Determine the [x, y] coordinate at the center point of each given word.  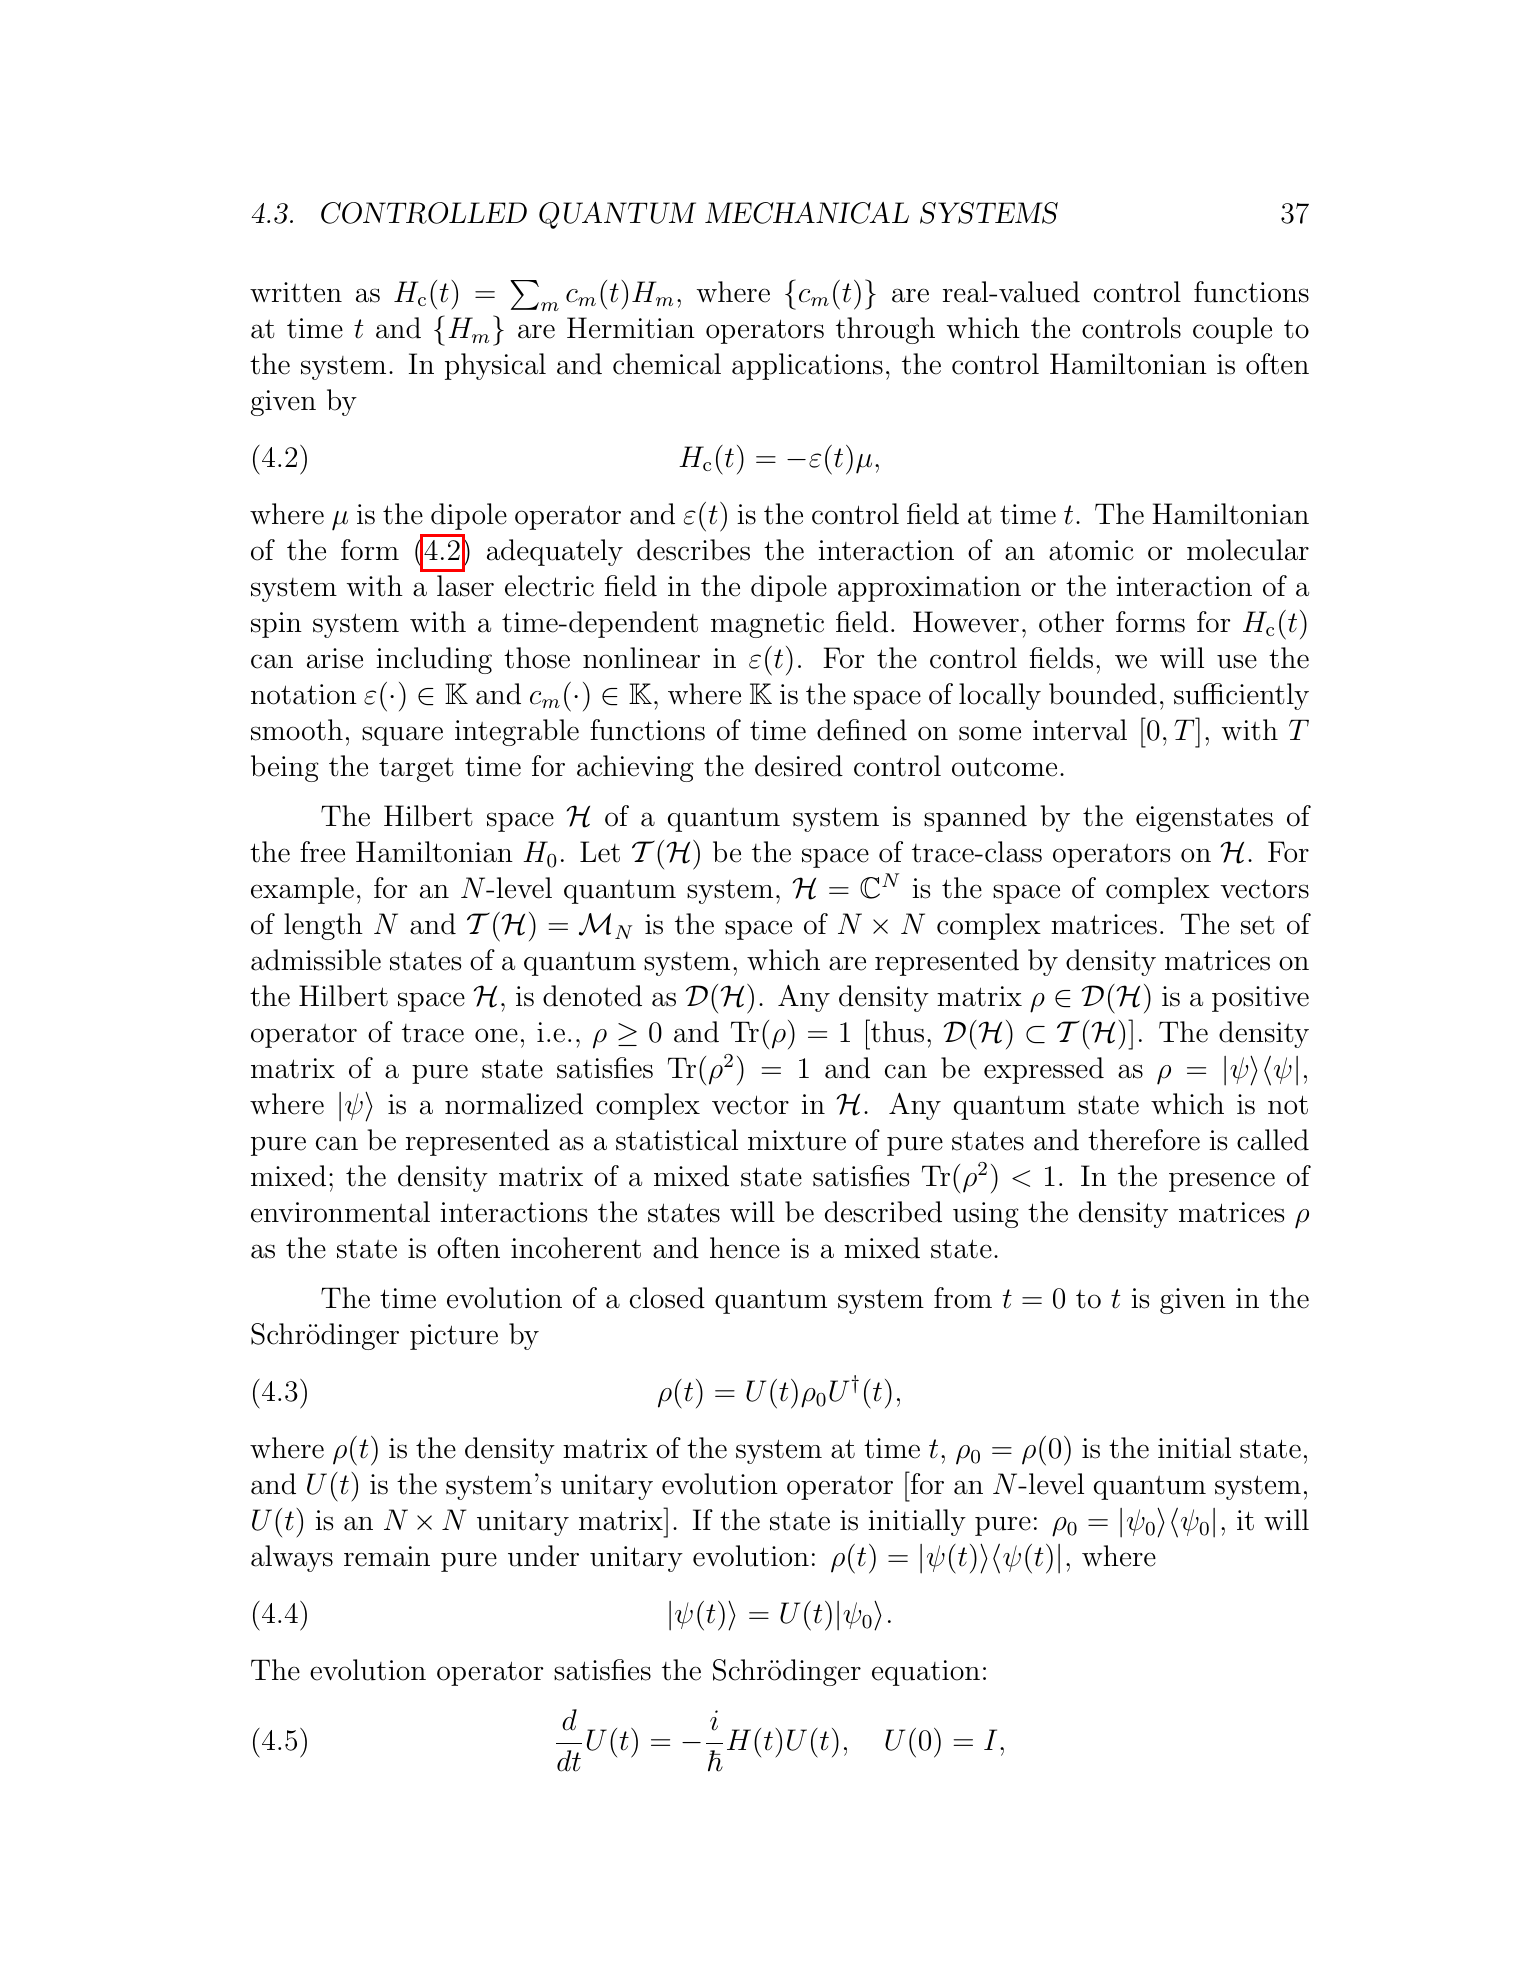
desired [799, 766]
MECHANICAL [807, 213]
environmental [340, 1212]
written [296, 292]
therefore [1144, 1140]
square [402, 736]
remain [387, 1556]
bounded [1103, 694]
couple [1232, 330]
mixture [797, 1140]
